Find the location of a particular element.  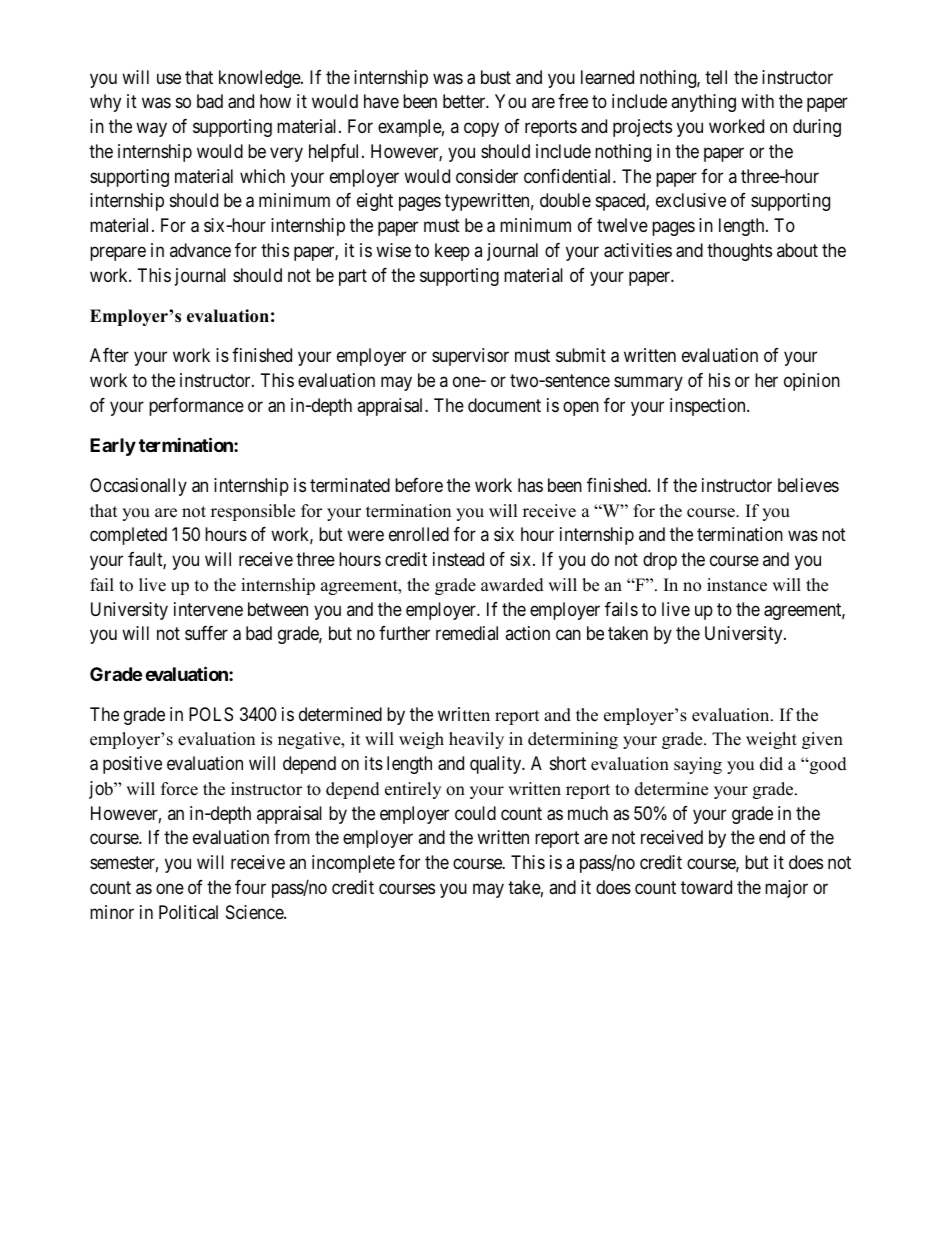

before is located at coordinates (419, 485).
